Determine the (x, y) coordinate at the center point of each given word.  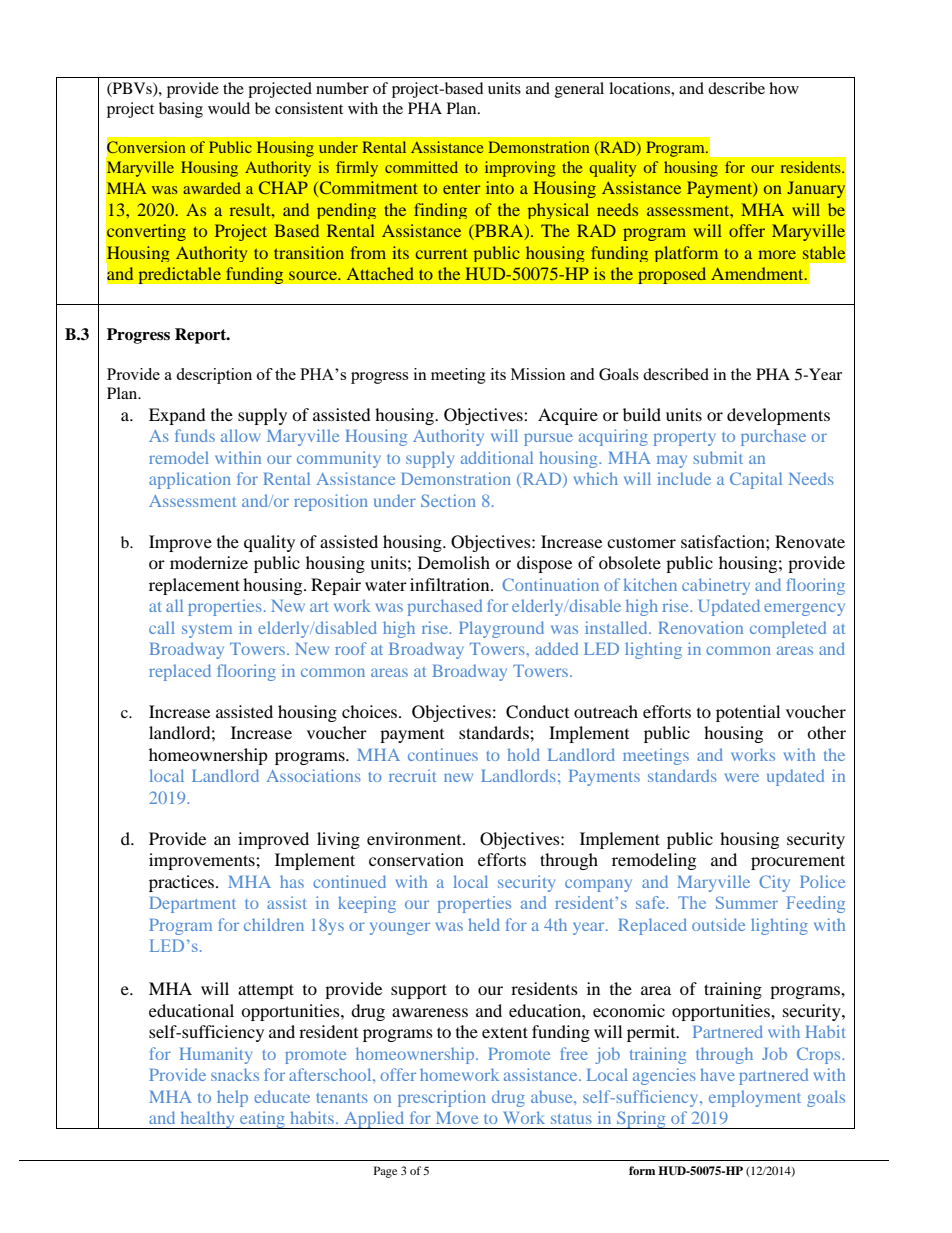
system (207, 631)
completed (788, 629)
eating (262, 1120)
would (229, 108)
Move (457, 1118)
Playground (501, 629)
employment (755, 1098)
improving (520, 169)
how (784, 88)
